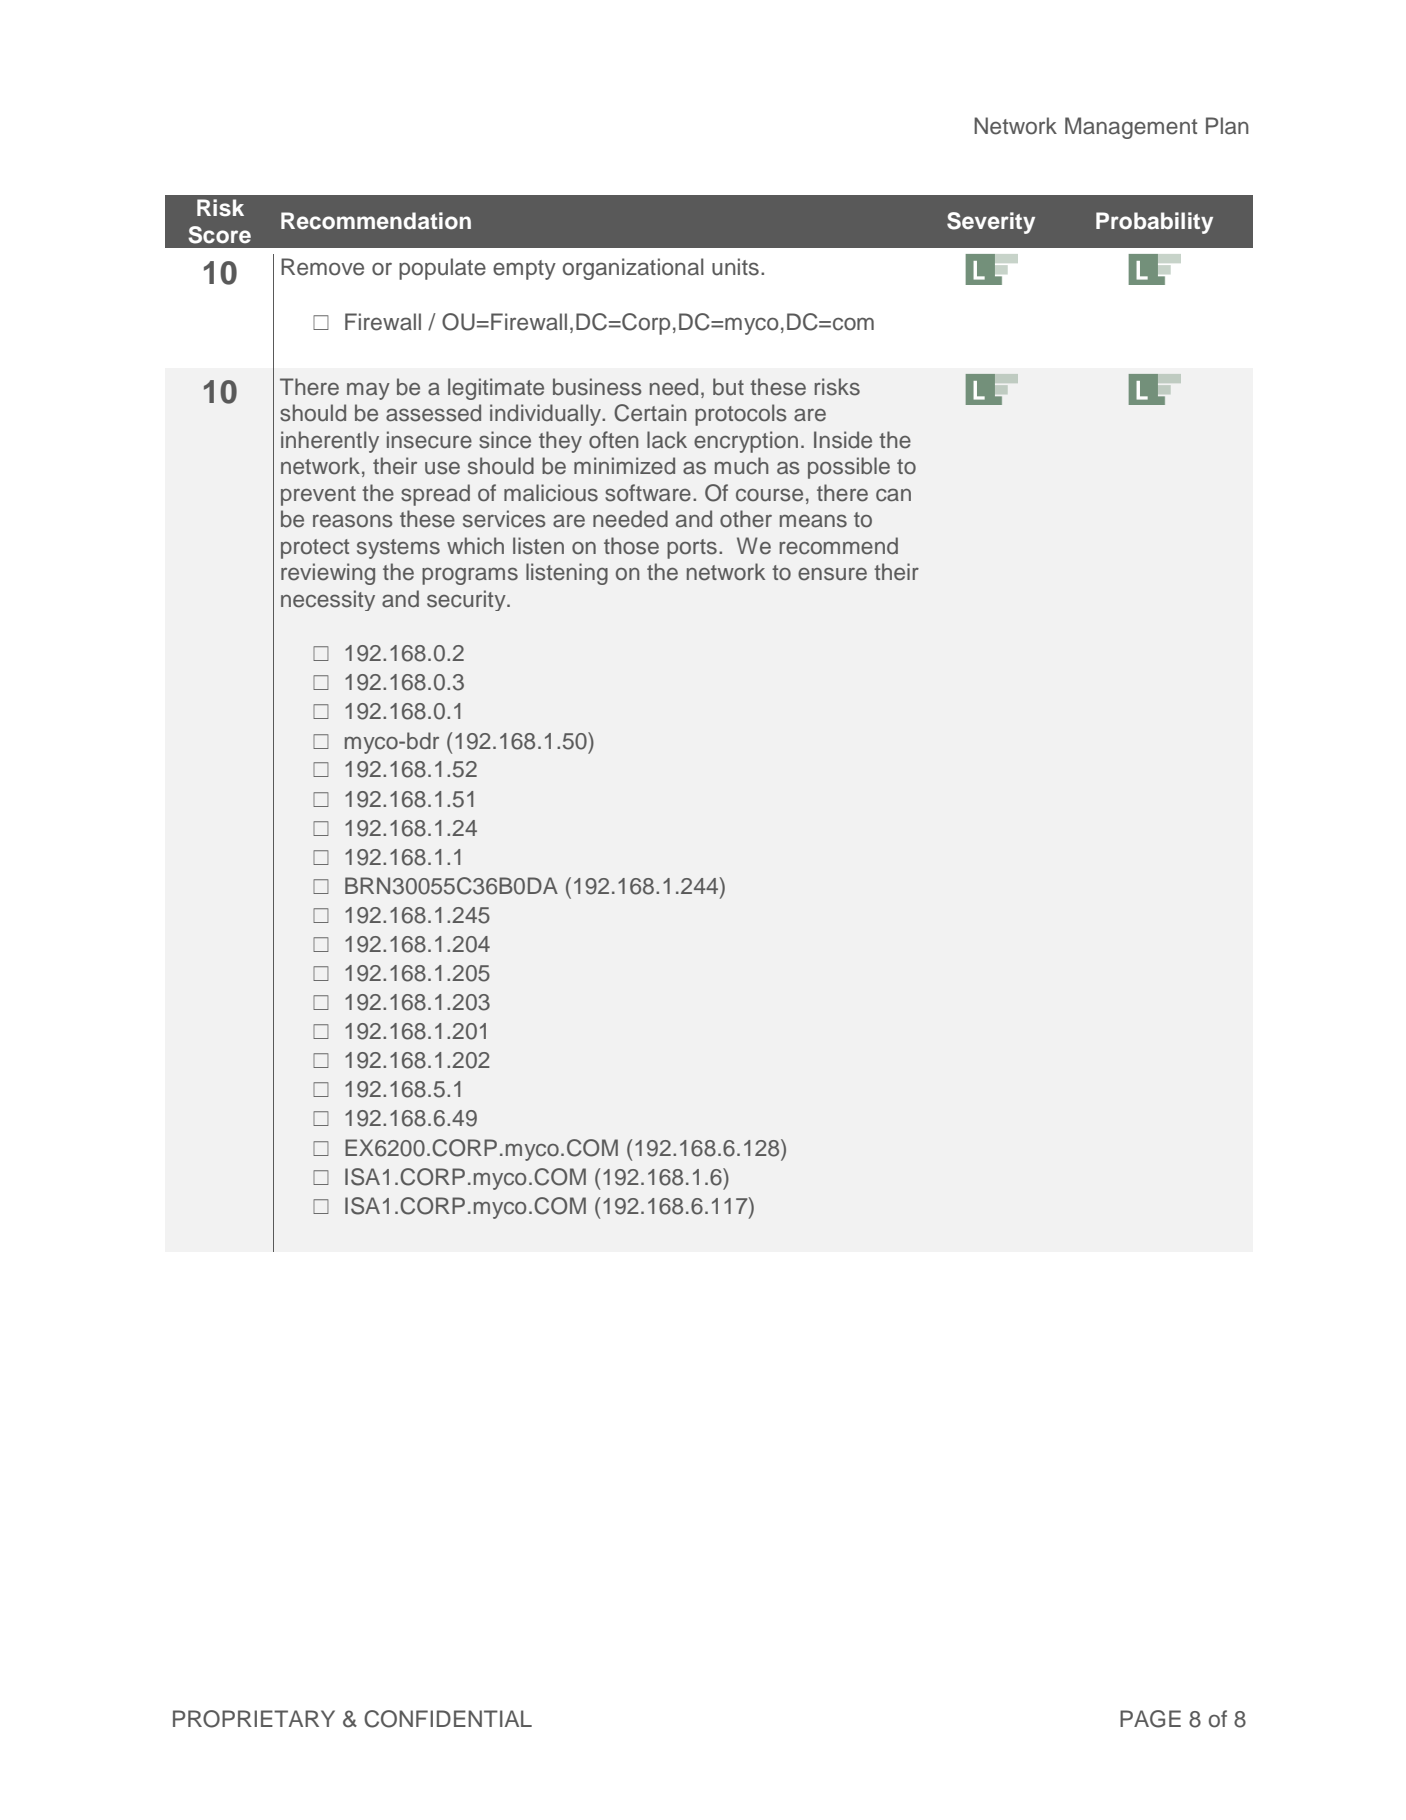  What do you see at coordinates (735, 267) in the image?
I see `units` at bounding box center [735, 267].
